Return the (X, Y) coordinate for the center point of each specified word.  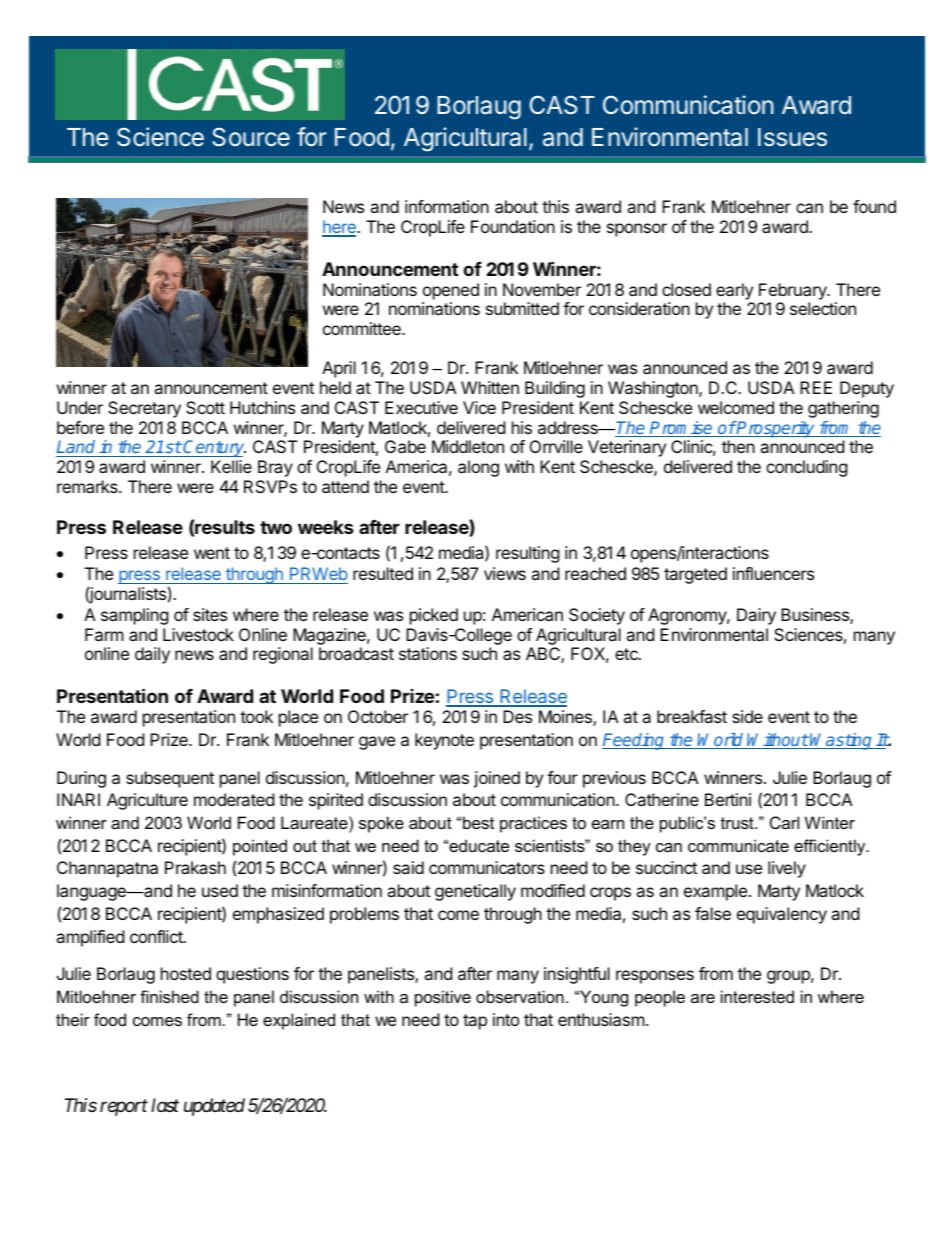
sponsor (637, 230)
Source (251, 137)
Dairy (756, 616)
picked (434, 616)
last (165, 1105)
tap (475, 1022)
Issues (792, 137)
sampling (135, 616)
